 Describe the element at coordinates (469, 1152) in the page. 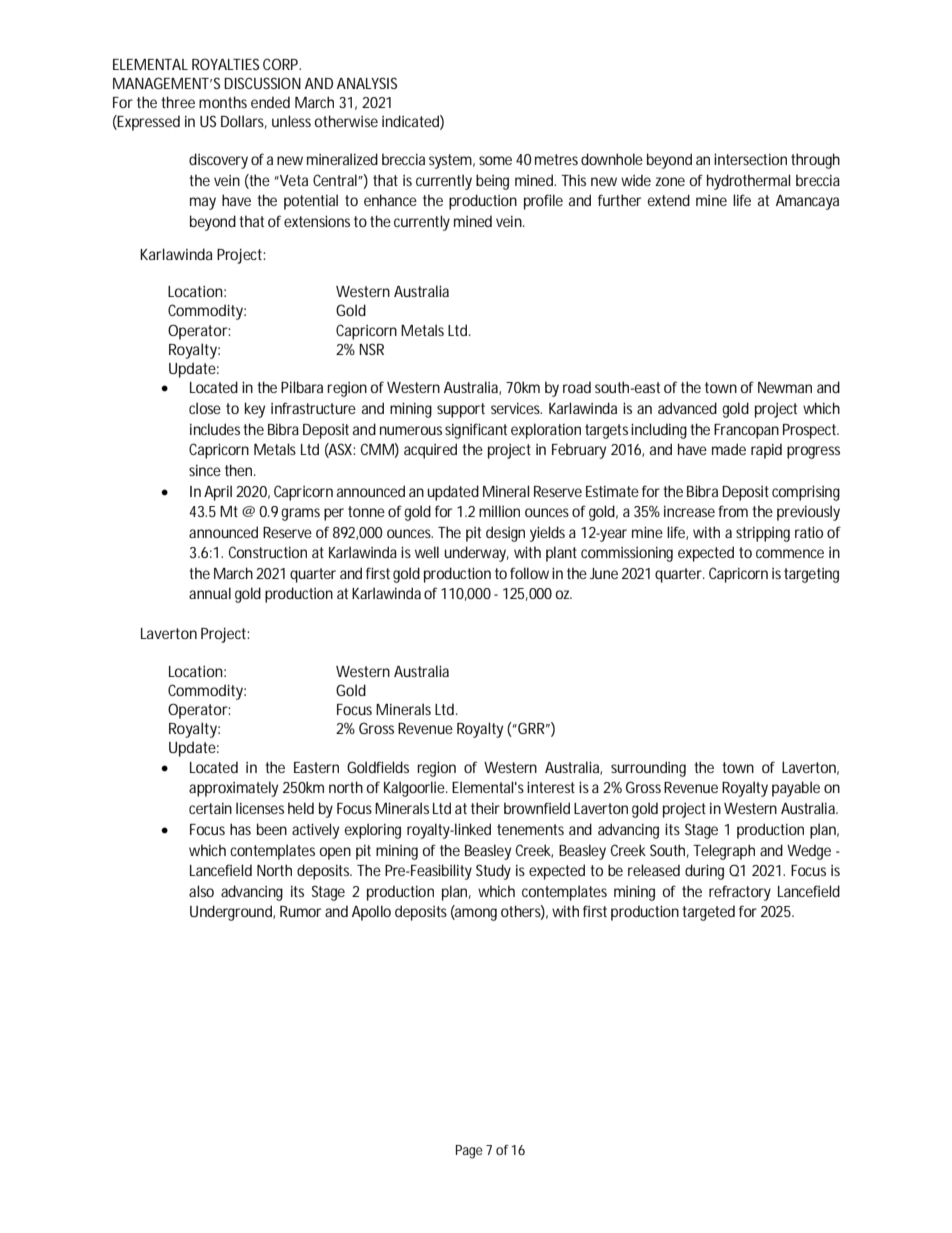

I see `Page` at that location.
